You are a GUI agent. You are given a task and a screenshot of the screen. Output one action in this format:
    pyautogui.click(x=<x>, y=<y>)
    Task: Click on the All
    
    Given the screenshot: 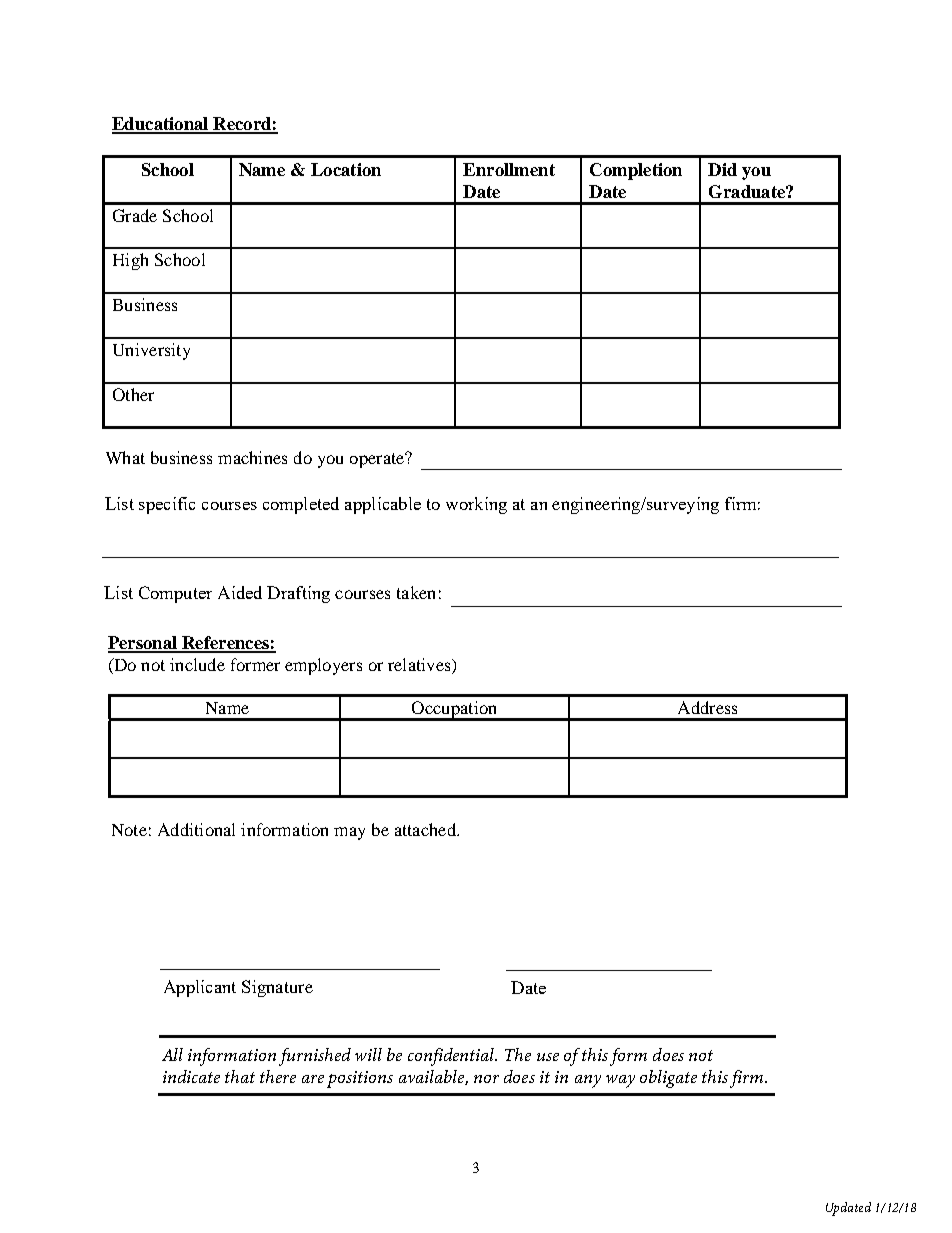 What is the action you would take?
    pyautogui.click(x=172, y=1054)
